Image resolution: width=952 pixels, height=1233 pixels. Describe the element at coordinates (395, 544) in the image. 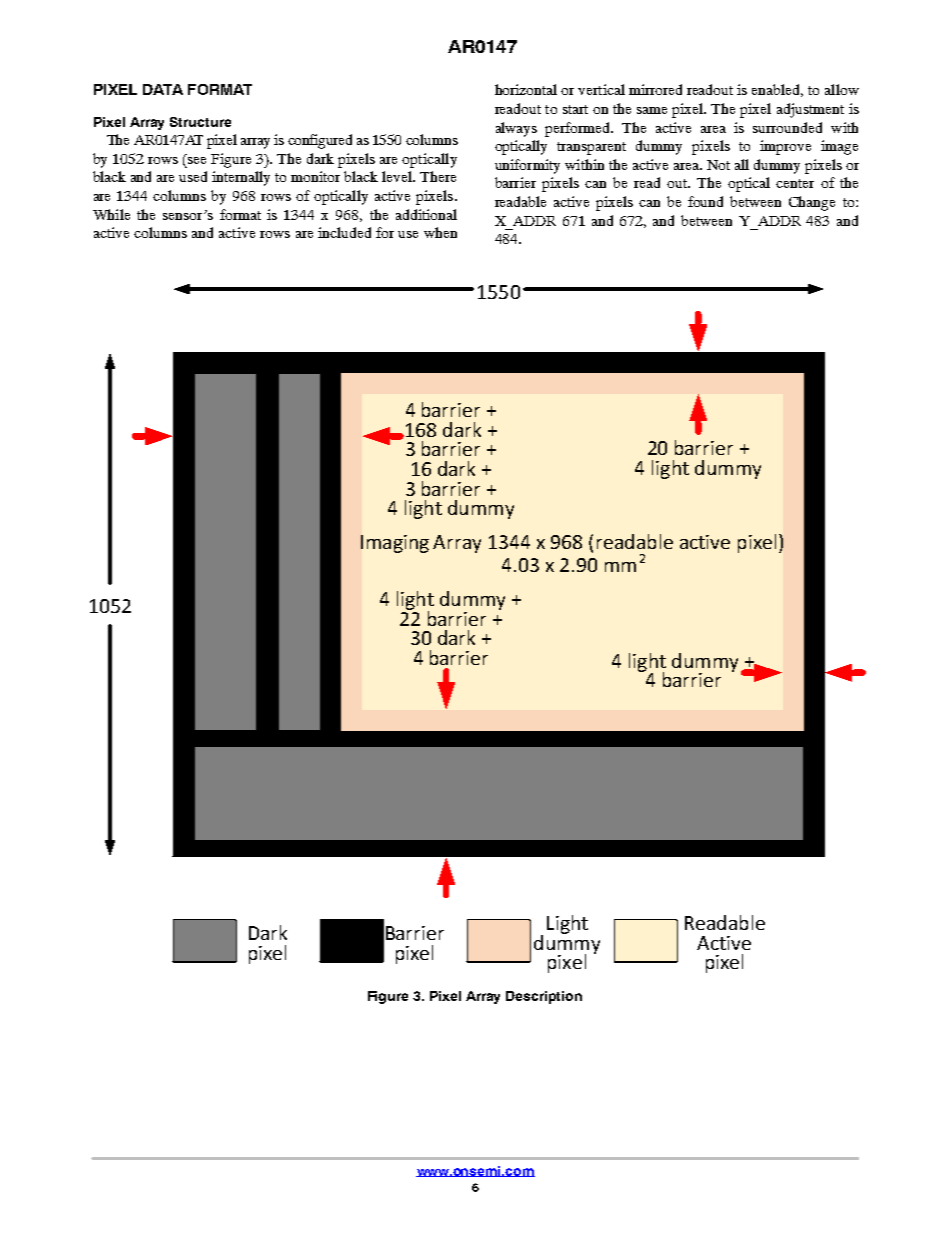

I see `Imaging` at that location.
